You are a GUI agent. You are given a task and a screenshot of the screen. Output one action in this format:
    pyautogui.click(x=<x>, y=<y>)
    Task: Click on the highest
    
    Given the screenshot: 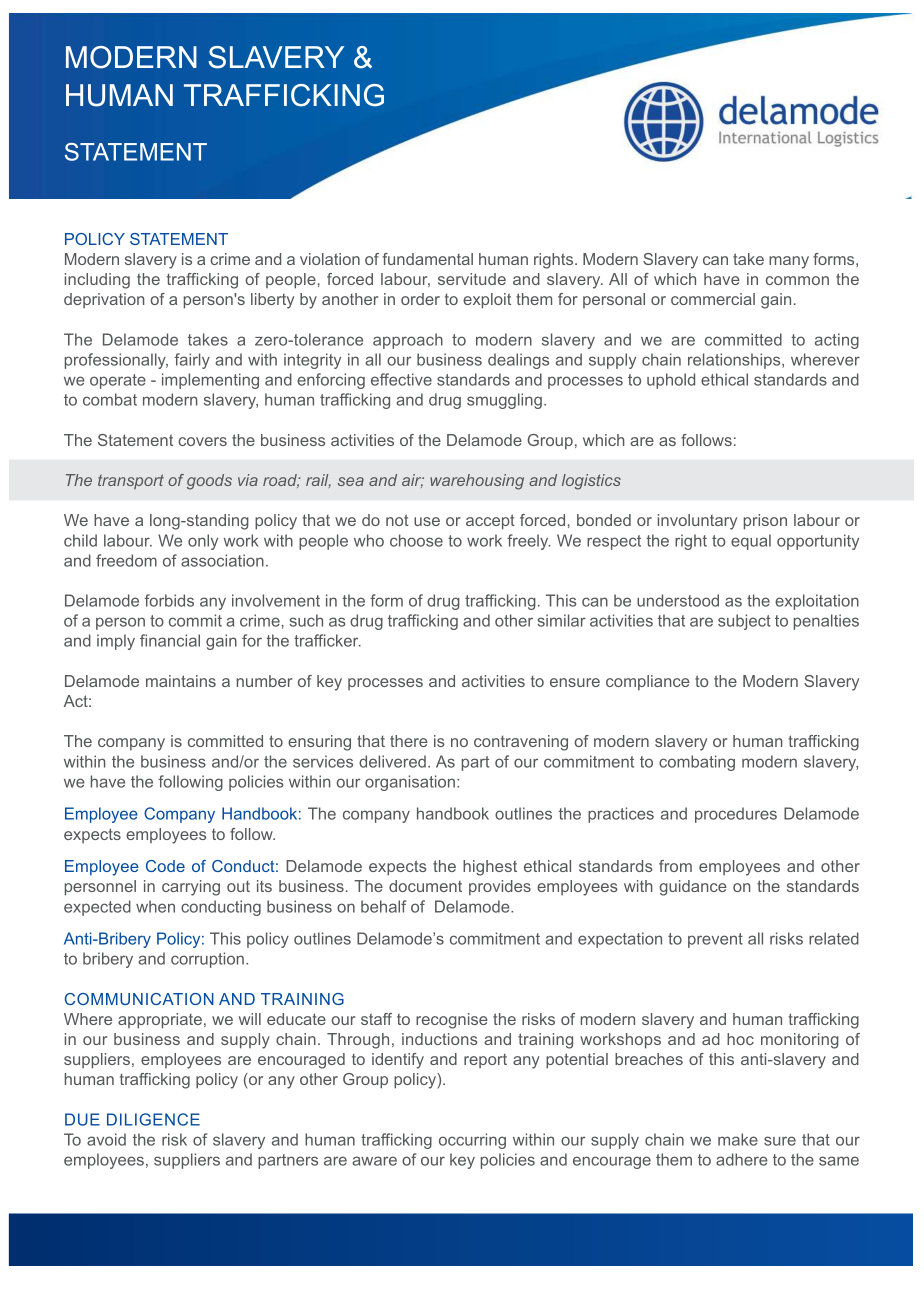 What is the action you would take?
    pyautogui.click(x=490, y=868)
